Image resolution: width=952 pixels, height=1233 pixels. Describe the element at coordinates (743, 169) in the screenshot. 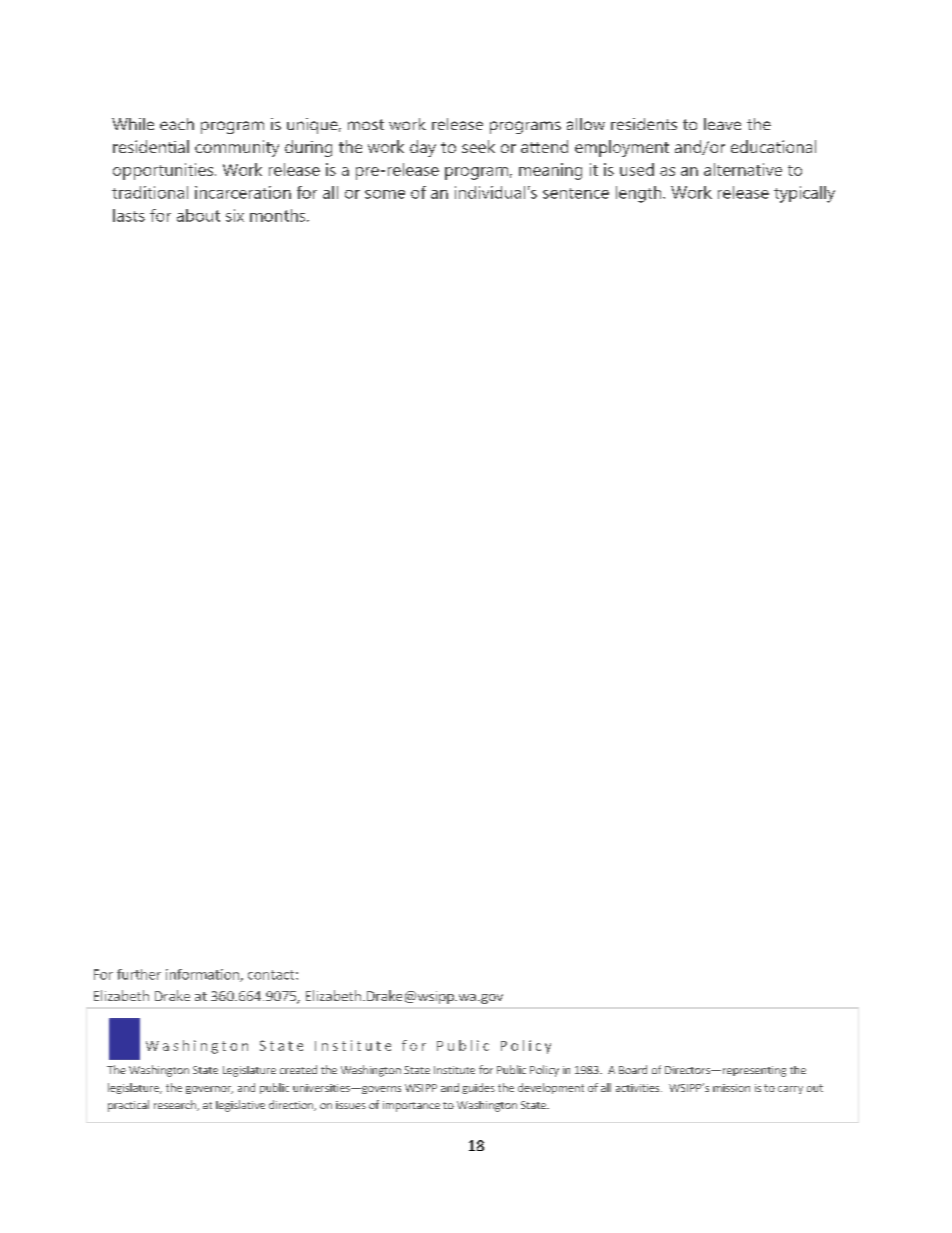

I see `alternative` at that location.
